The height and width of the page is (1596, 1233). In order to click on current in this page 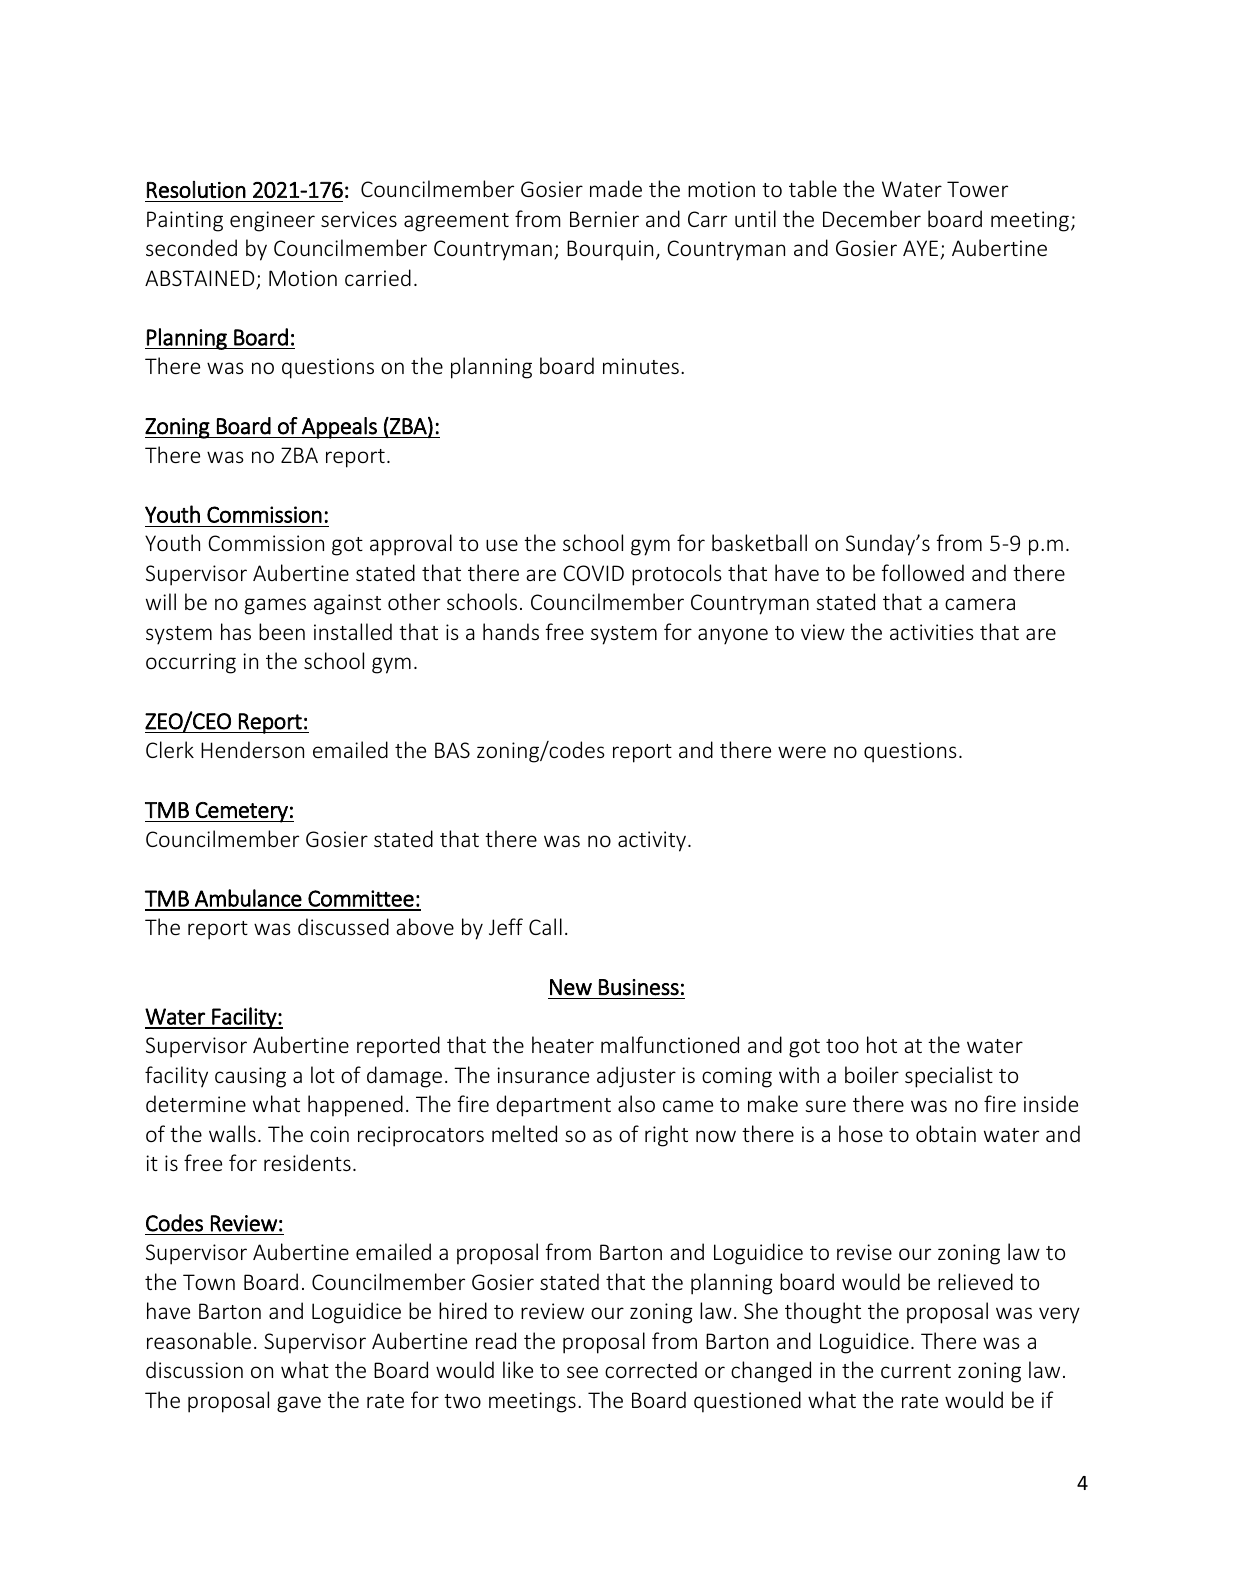, I will do `click(916, 1371)`.
